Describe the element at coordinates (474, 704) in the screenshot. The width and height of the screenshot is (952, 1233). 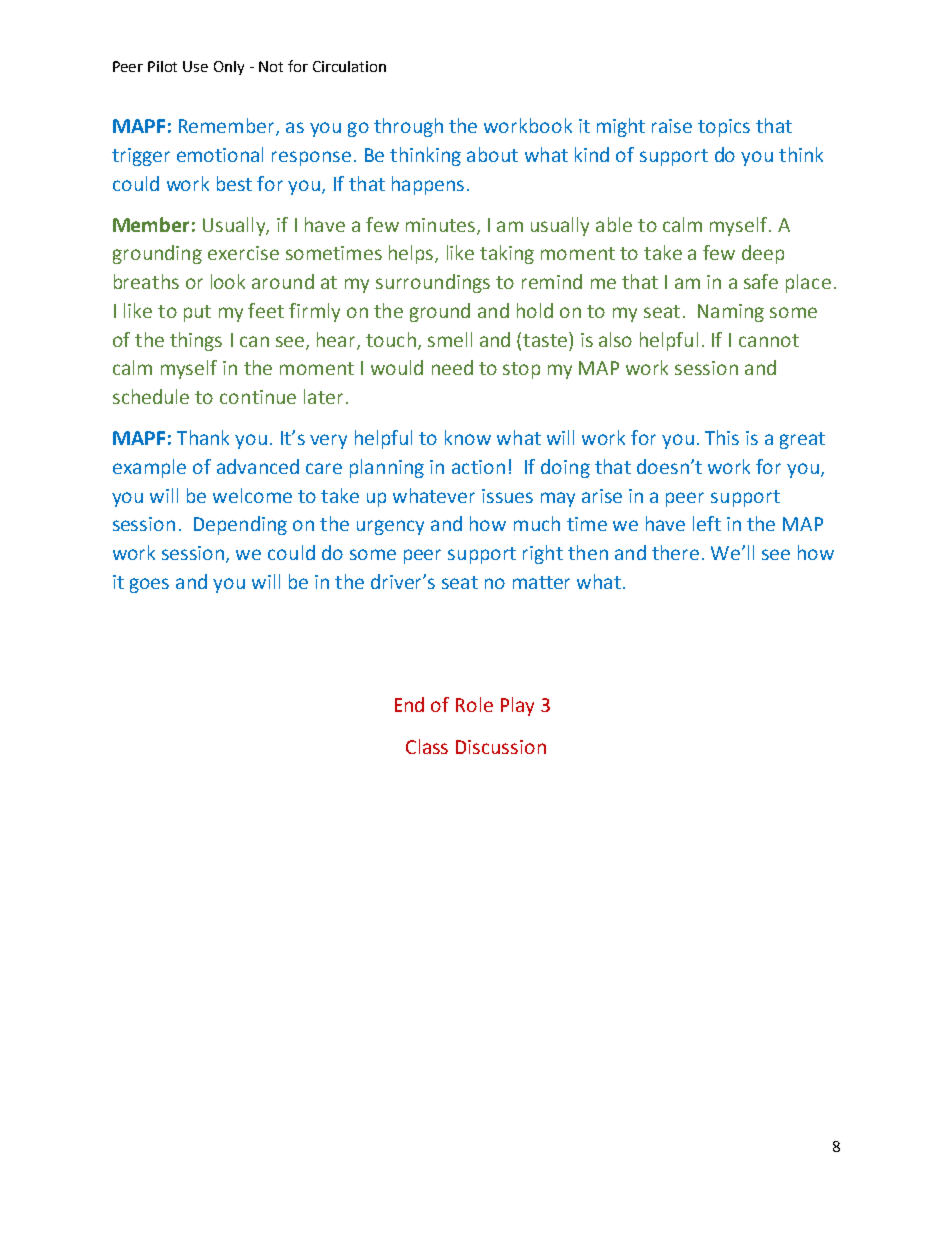
I see `Role` at that location.
